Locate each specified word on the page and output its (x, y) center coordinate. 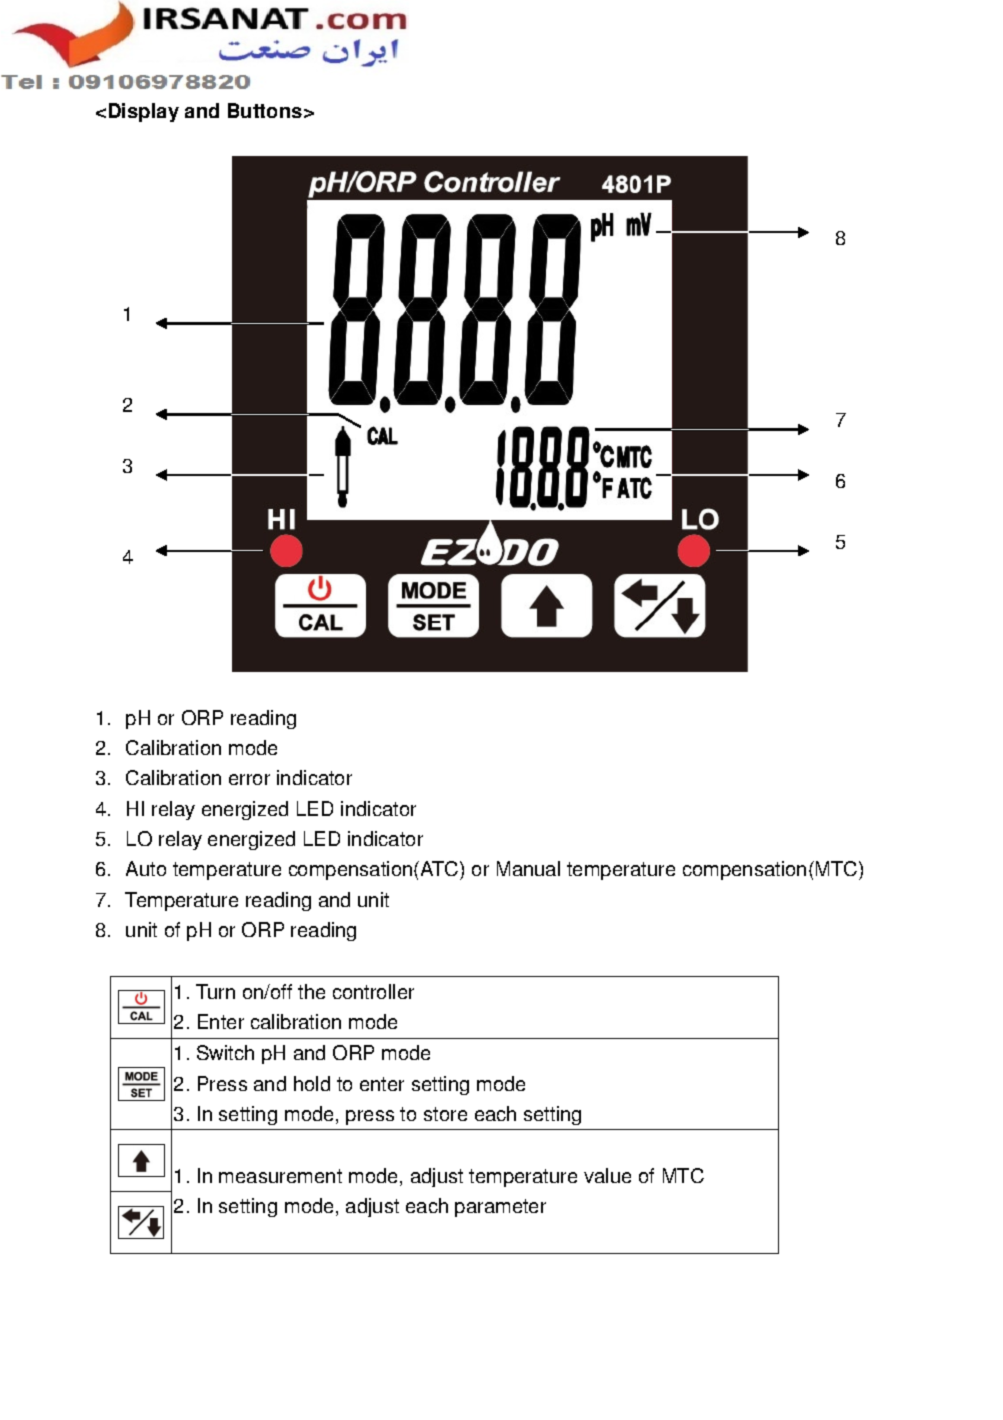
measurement (280, 1176)
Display (144, 112)
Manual (528, 868)
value (607, 1175)
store (445, 1114)
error (249, 779)
